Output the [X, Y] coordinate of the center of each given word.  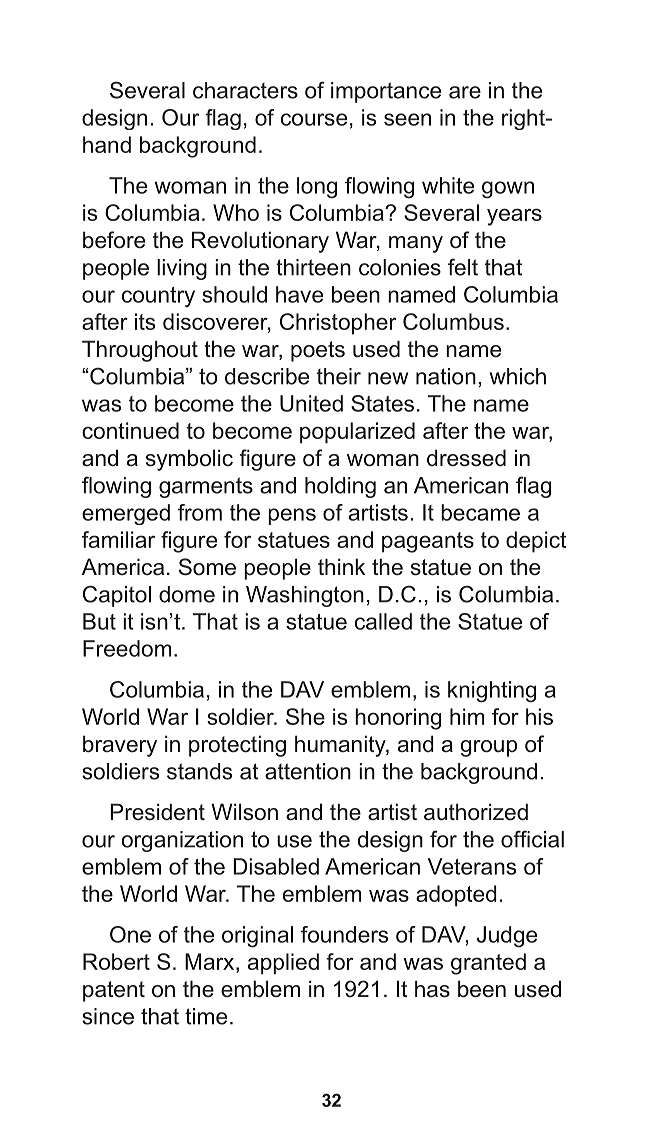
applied [283, 964]
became [480, 512]
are [465, 92]
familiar [118, 539]
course [314, 119]
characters [245, 90]
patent [114, 991]
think [341, 566]
